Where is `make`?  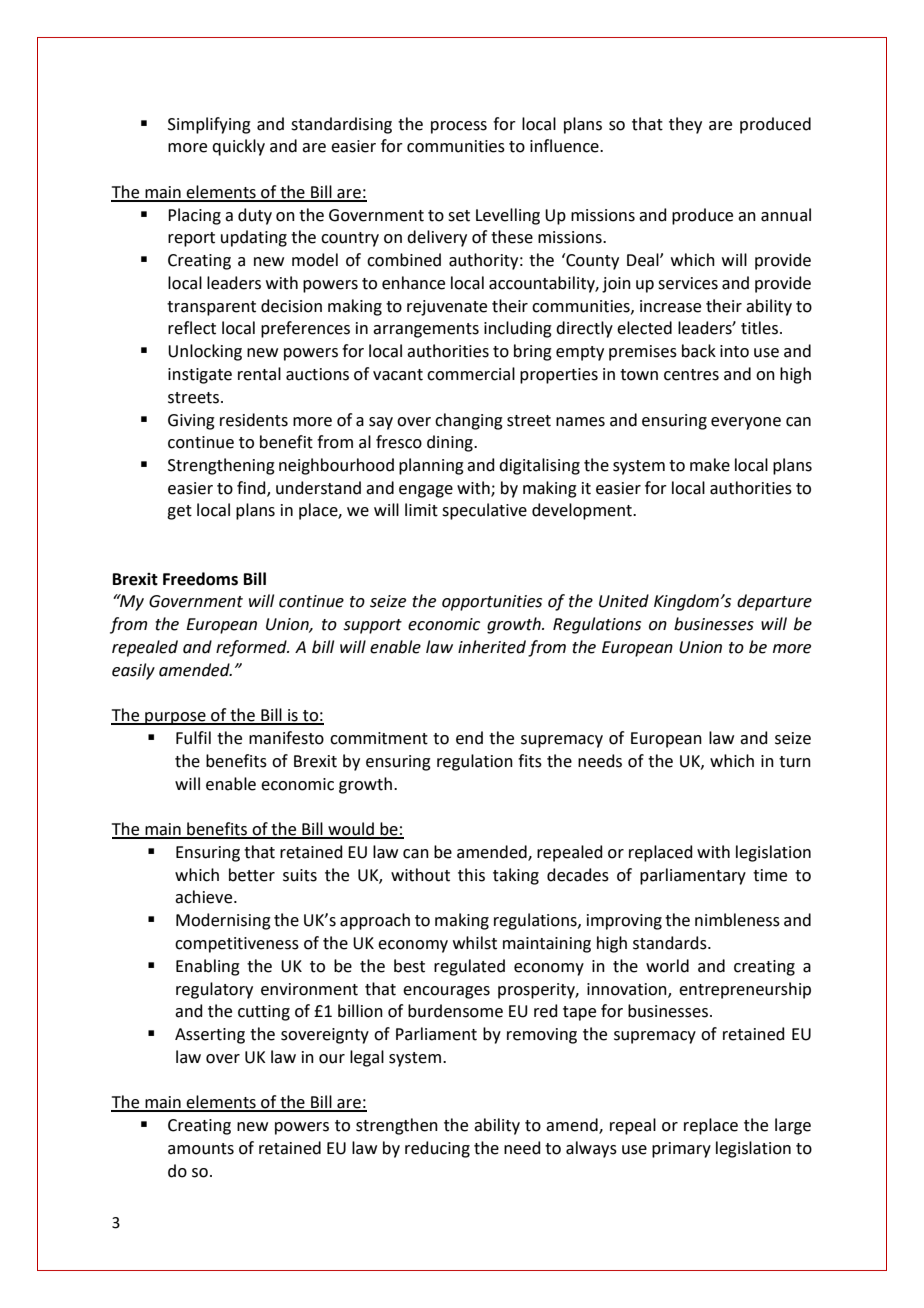 make is located at coordinates (710, 465).
